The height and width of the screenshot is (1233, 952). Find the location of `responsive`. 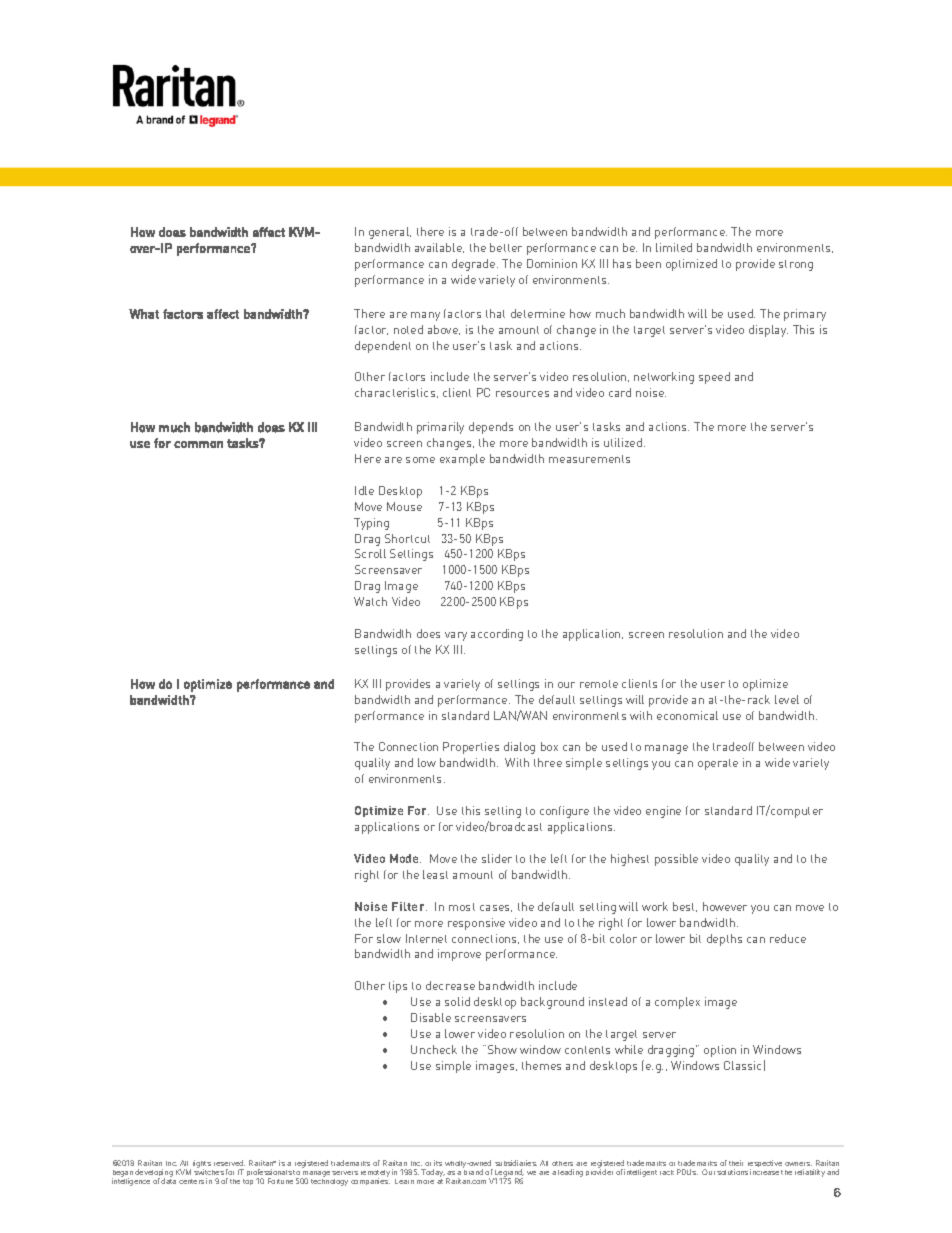

responsive is located at coordinates (476, 924).
